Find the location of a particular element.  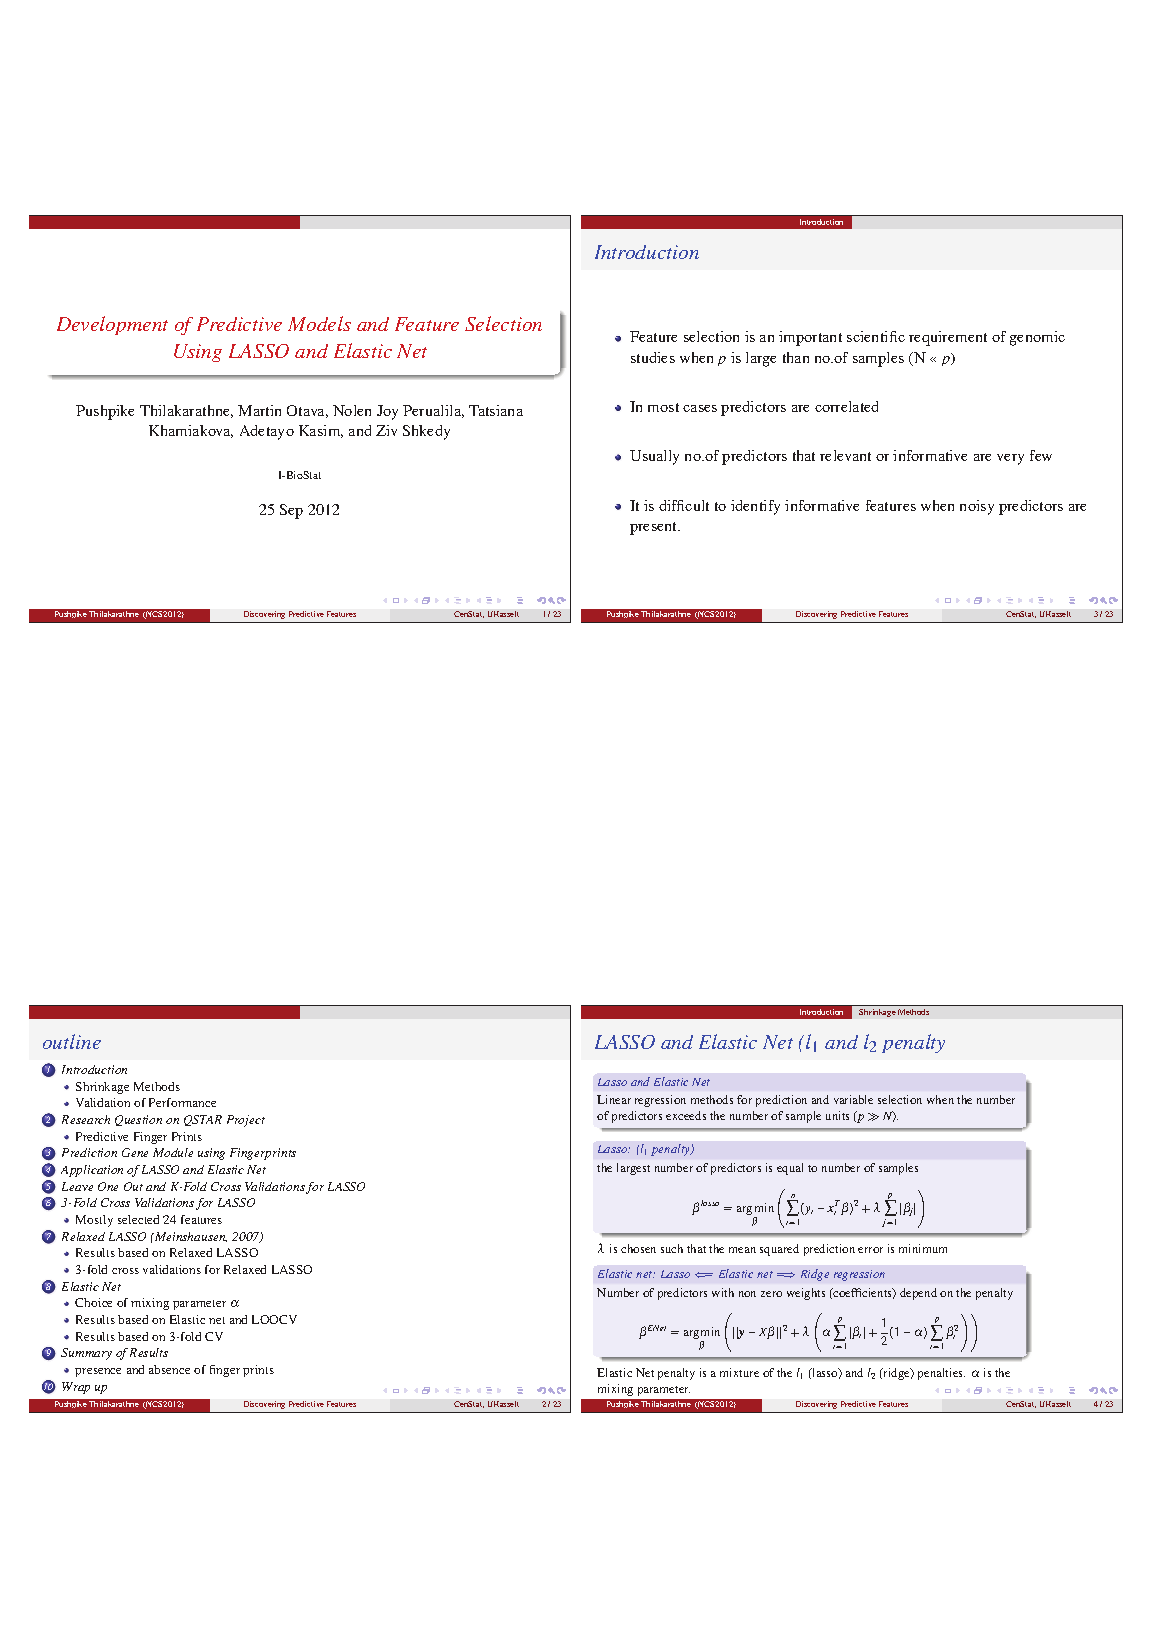

Development is located at coordinates (112, 325).
